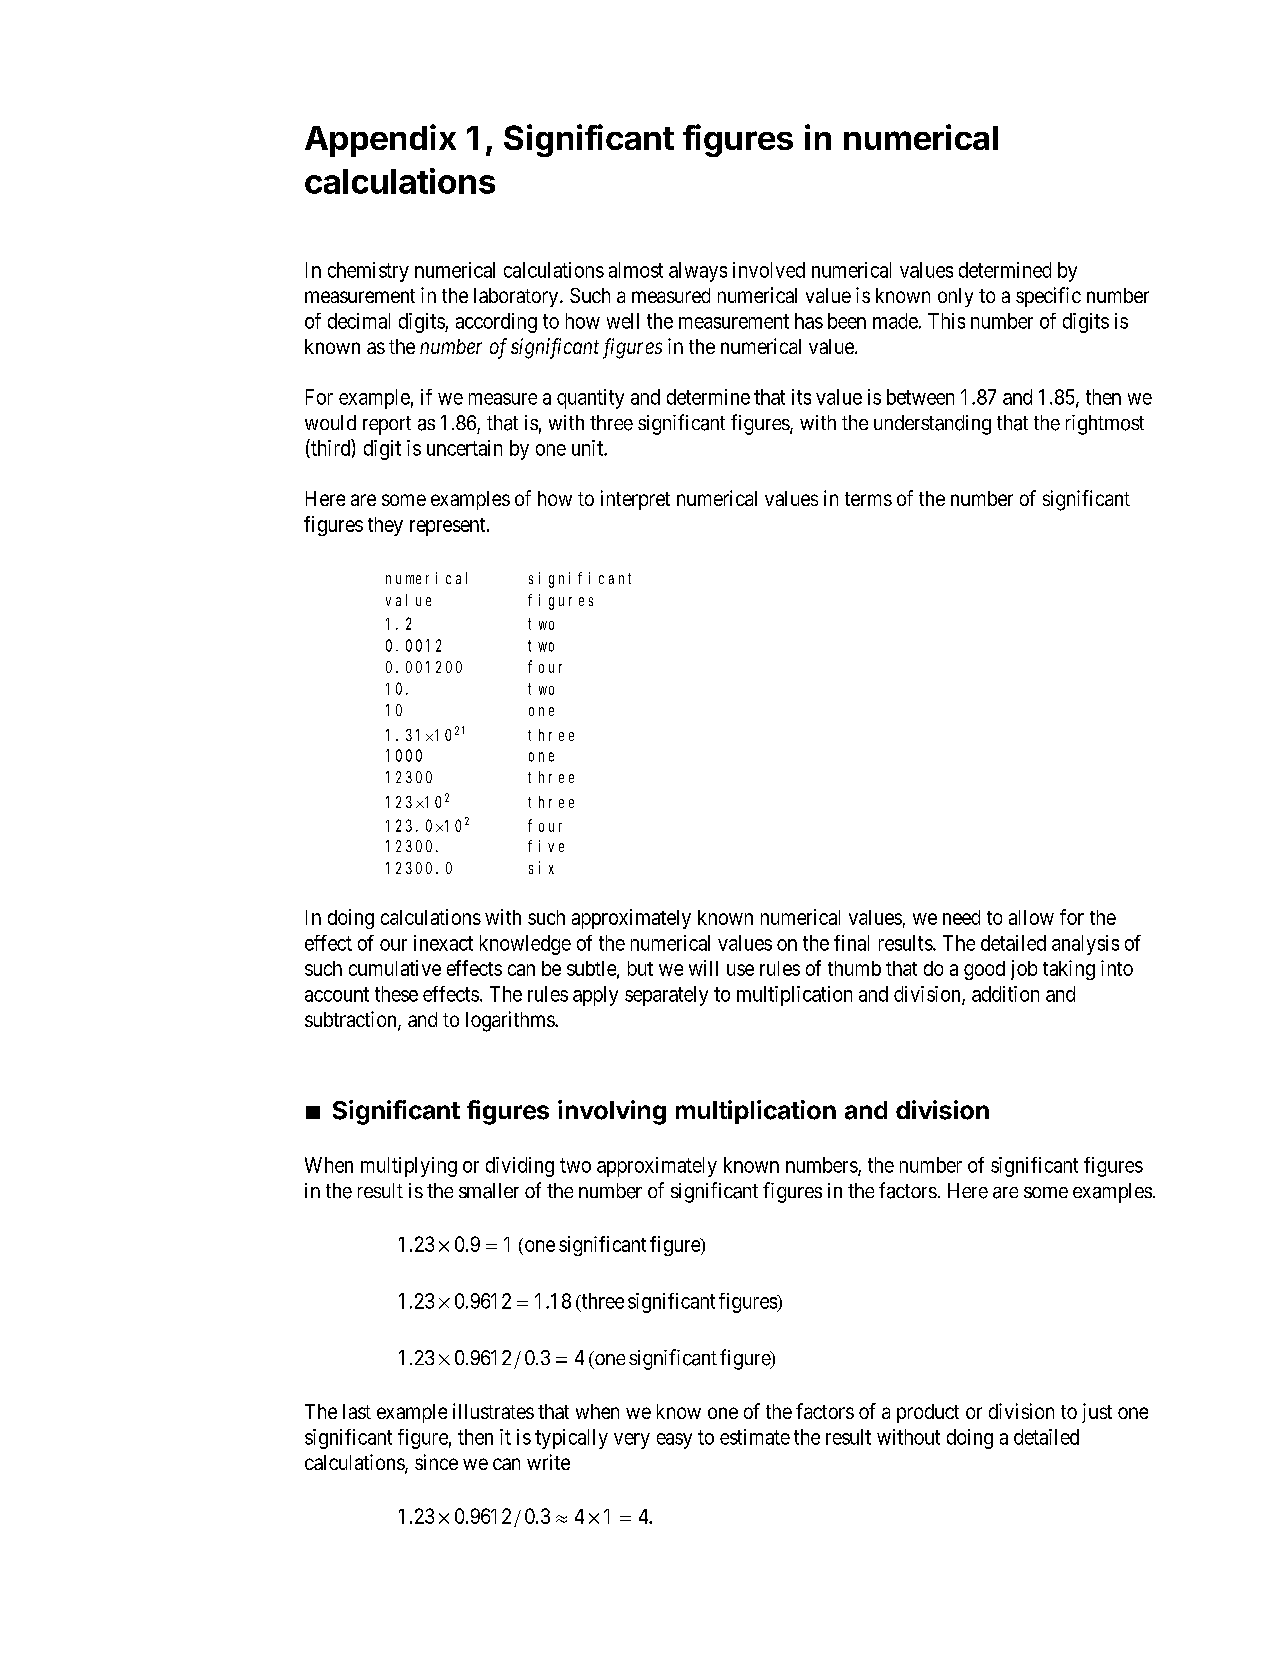 This page has height=1654, width=1278. What do you see at coordinates (380, 140) in the page?
I see `Appendix` at bounding box center [380, 140].
